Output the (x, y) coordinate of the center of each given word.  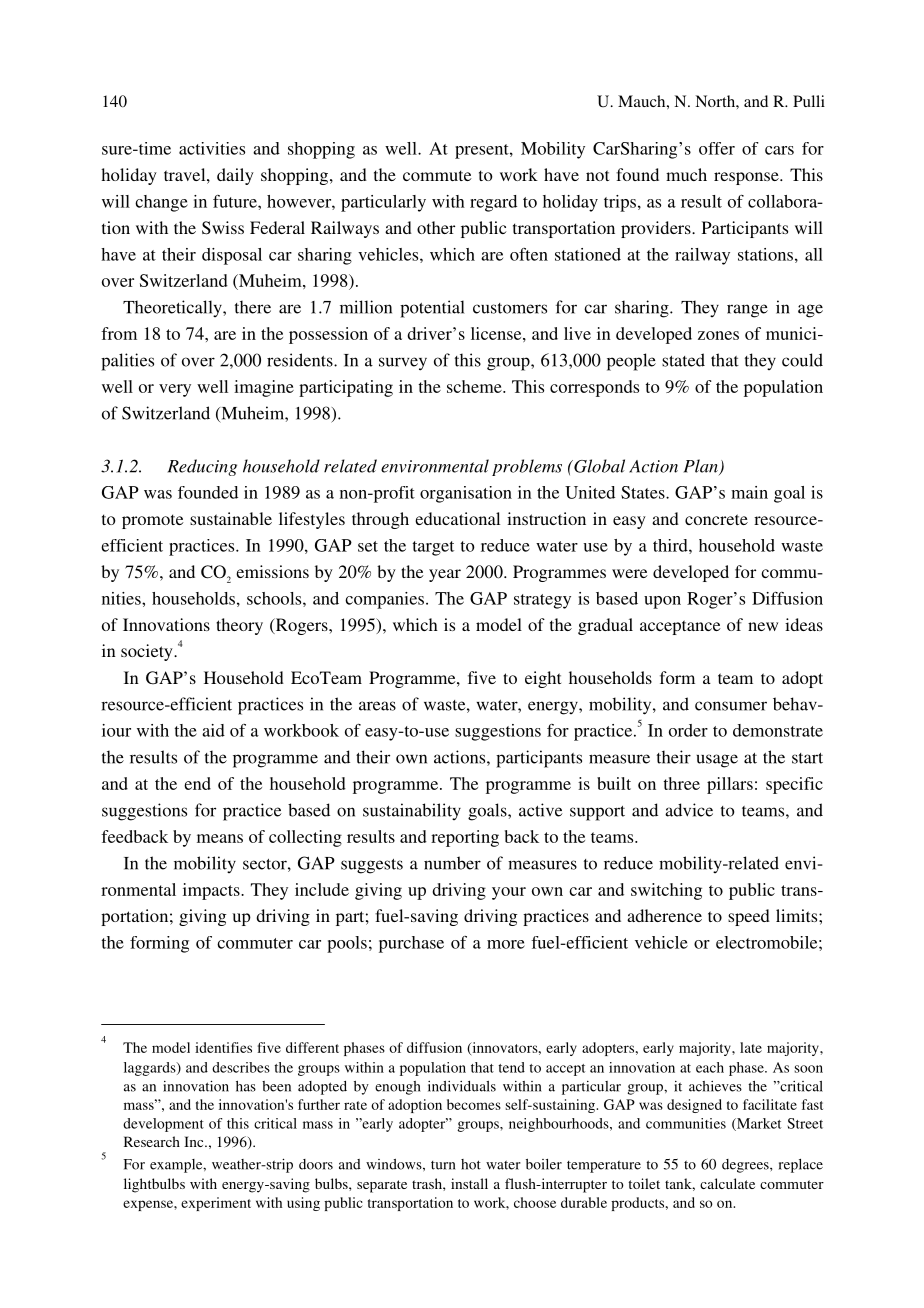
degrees (746, 1166)
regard (493, 203)
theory (239, 626)
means (220, 838)
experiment (216, 1204)
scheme (475, 386)
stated (683, 360)
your (509, 893)
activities (212, 148)
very (175, 390)
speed (749, 917)
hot (471, 1164)
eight (543, 679)
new (763, 626)
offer (717, 148)
